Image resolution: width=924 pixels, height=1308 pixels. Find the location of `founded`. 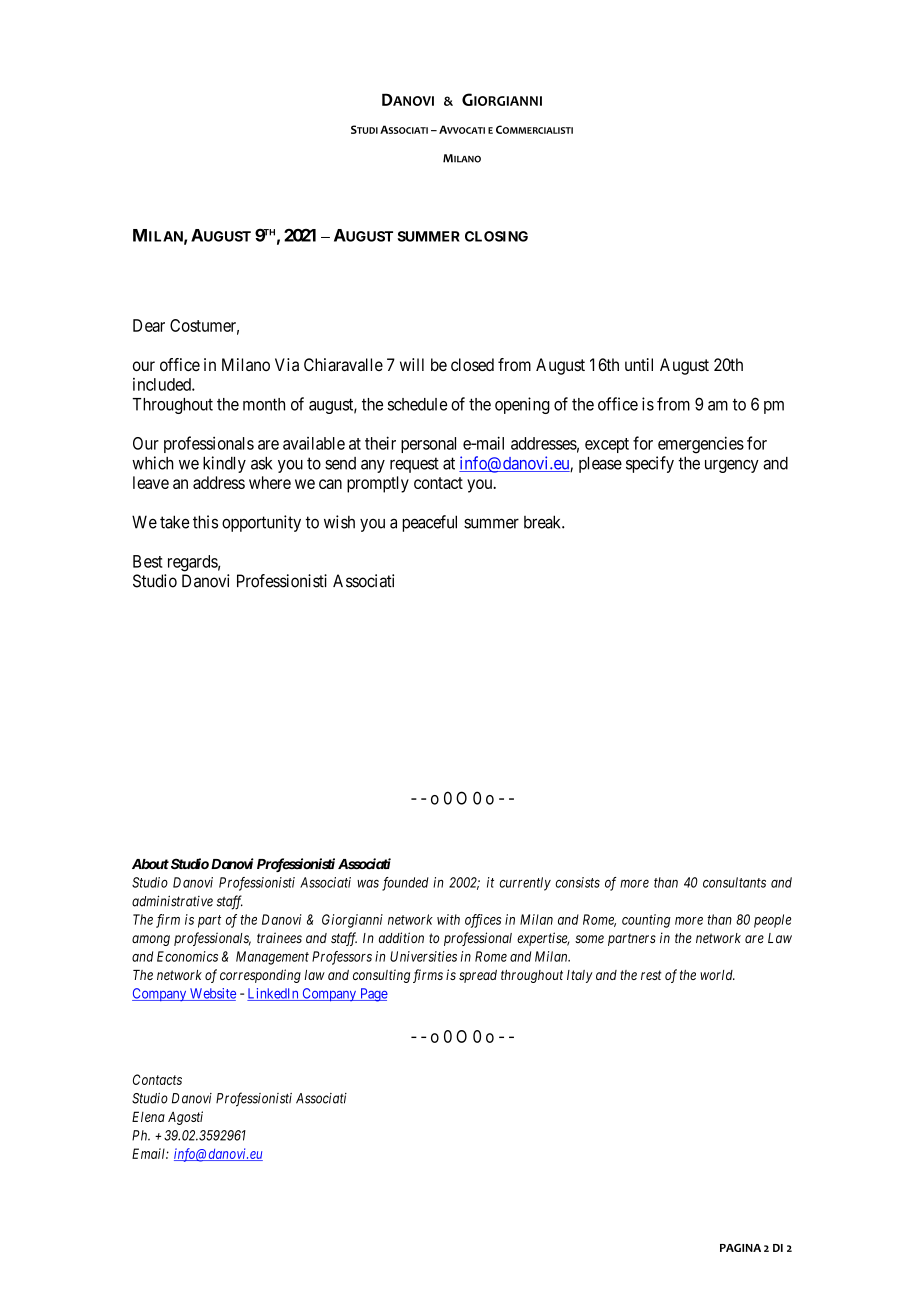

founded is located at coordinates (405, 884).
